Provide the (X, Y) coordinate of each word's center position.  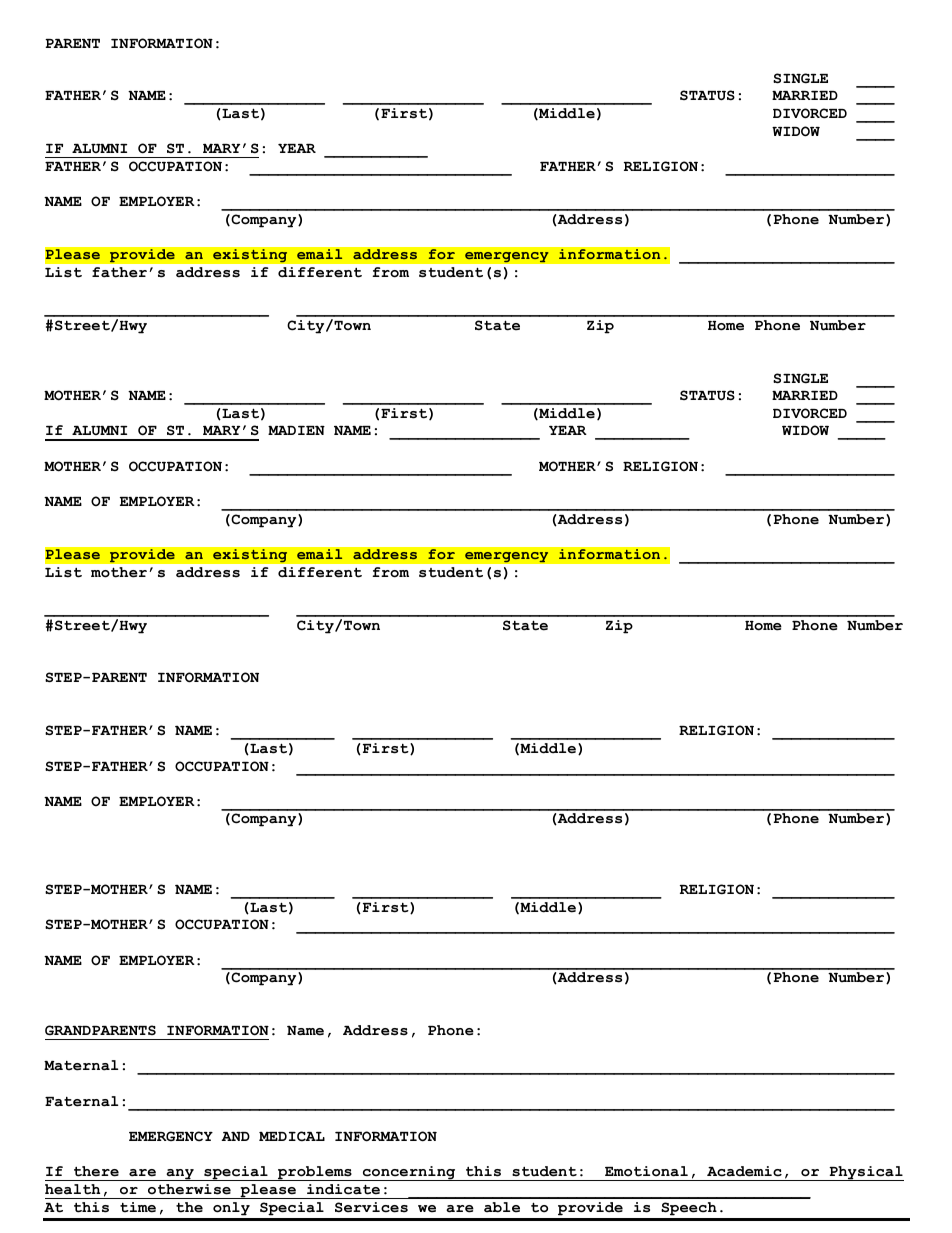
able (502, 1207)
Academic (744, 1171)
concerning (409, 1173)
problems (315, 1173)
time (138, 1207)
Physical (865, 1173)
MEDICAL (292, 1136)
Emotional (646, 1171)
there (96, 1171)
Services (371, 1207)
